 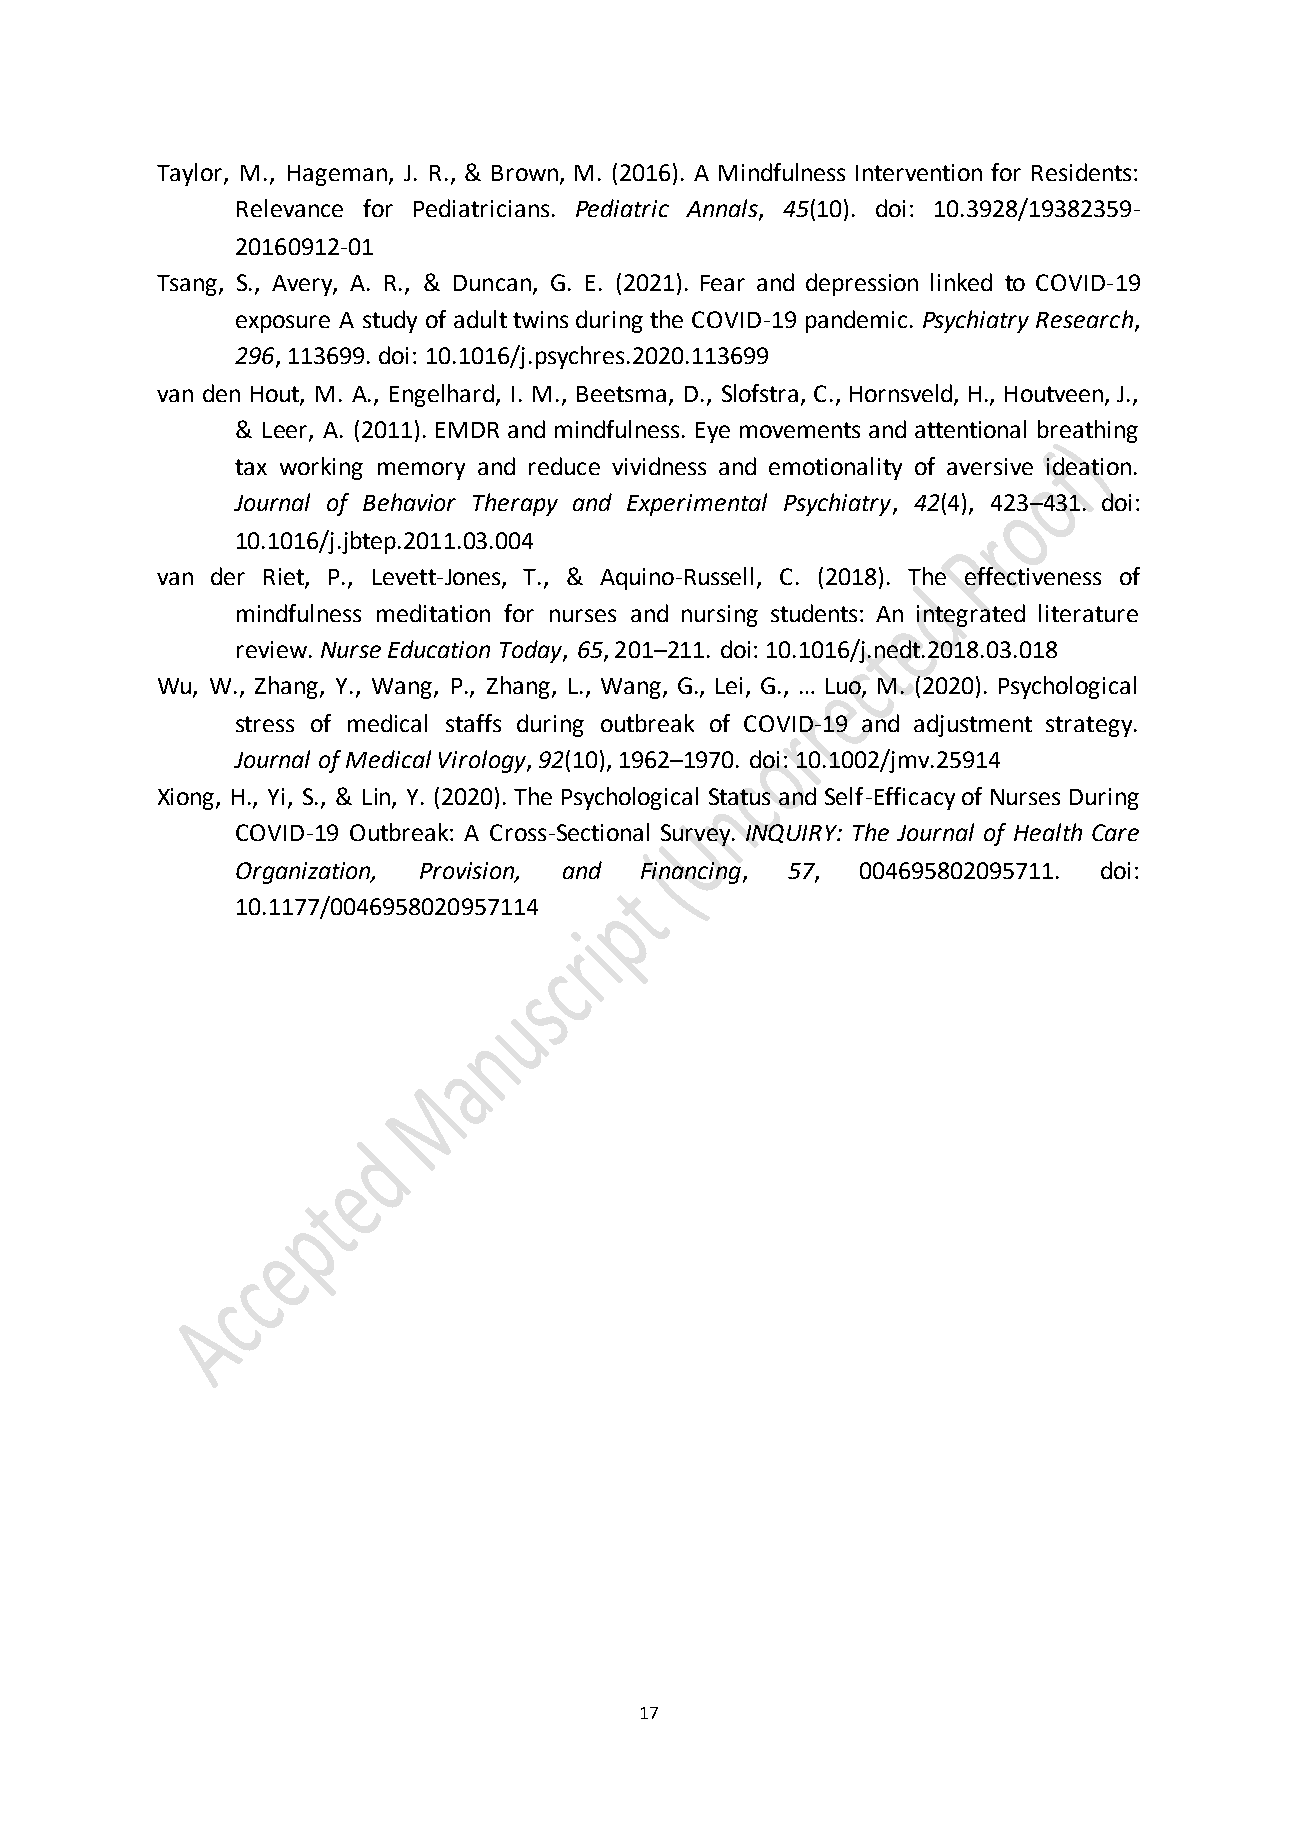 I want to click on Health, so click(x=1048, y=832).
